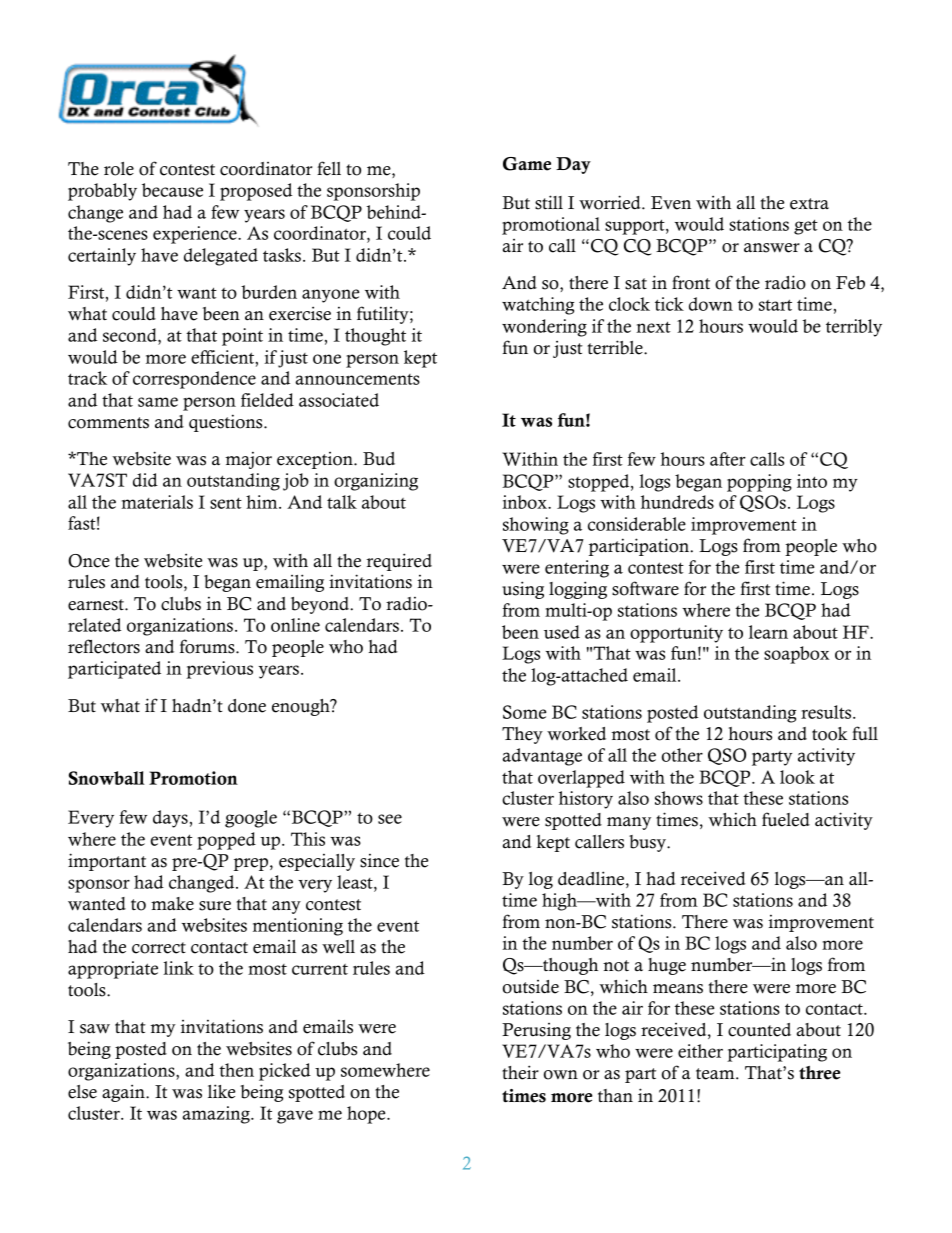 The image size is (952, 1233). Describe the element at coordinates (157, 502) in the screenshot. I see `materials` at that location.
